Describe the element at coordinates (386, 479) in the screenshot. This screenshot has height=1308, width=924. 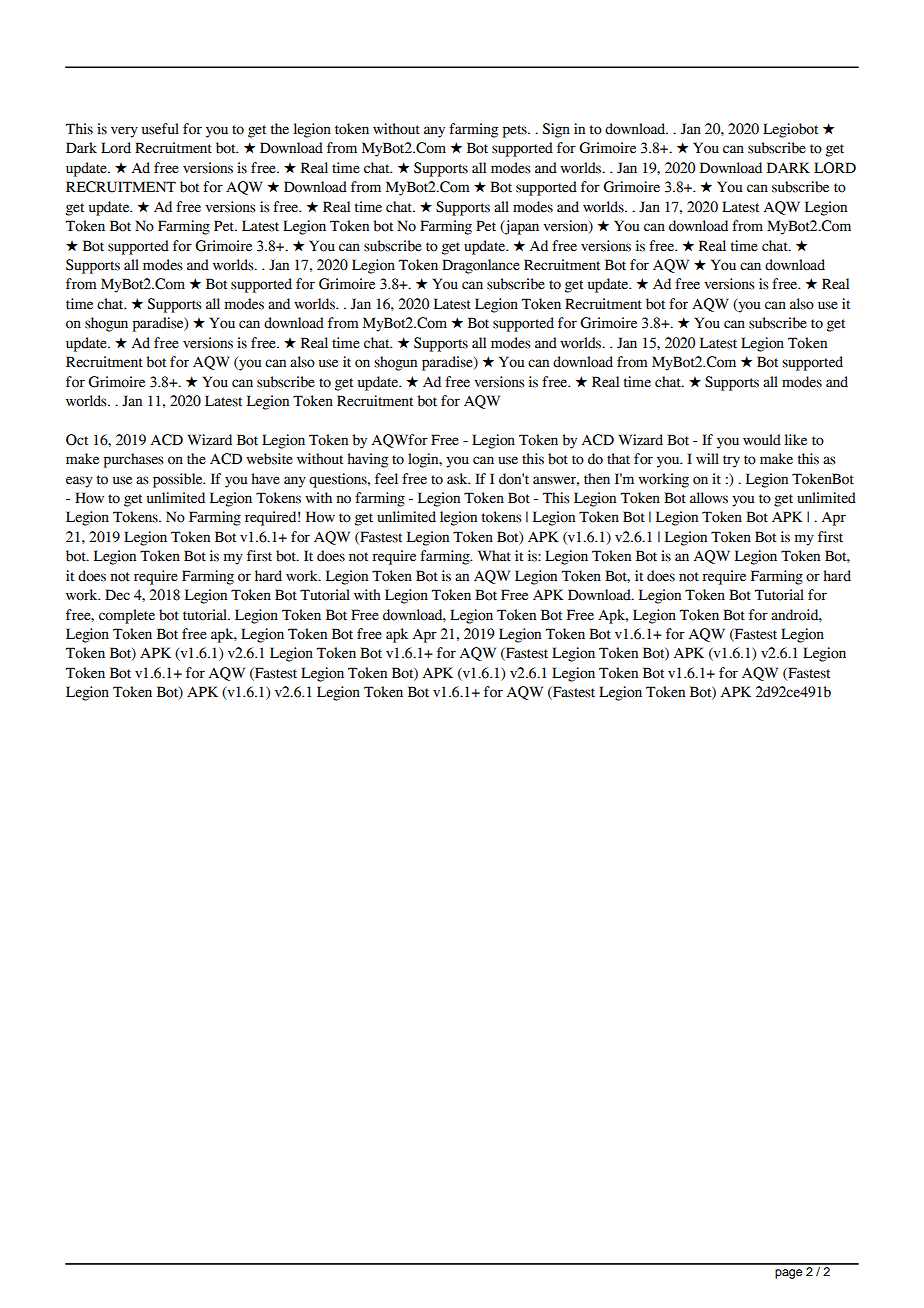
I see `feel` at that location.
